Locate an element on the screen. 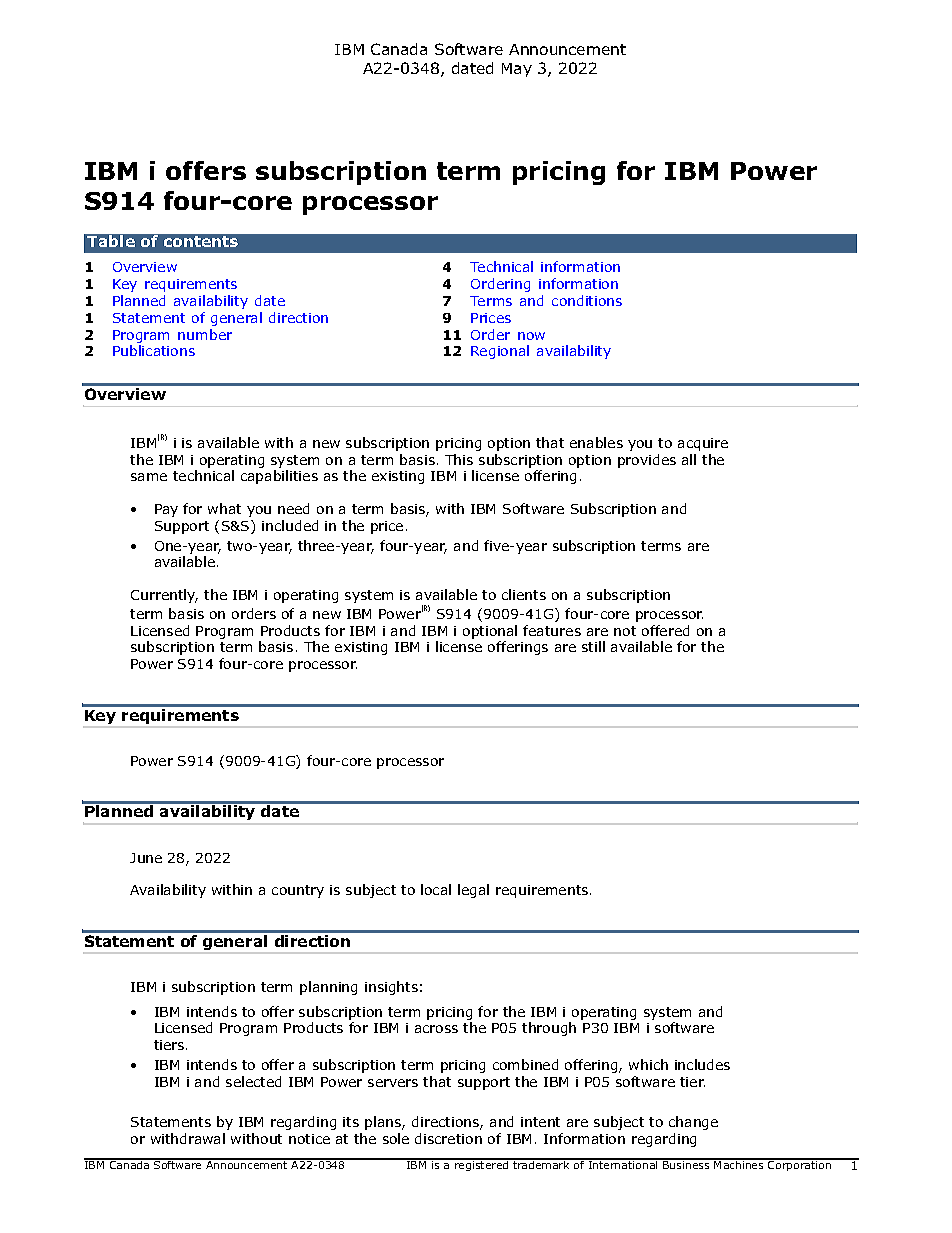  number is located at coordinates (205, 334).
